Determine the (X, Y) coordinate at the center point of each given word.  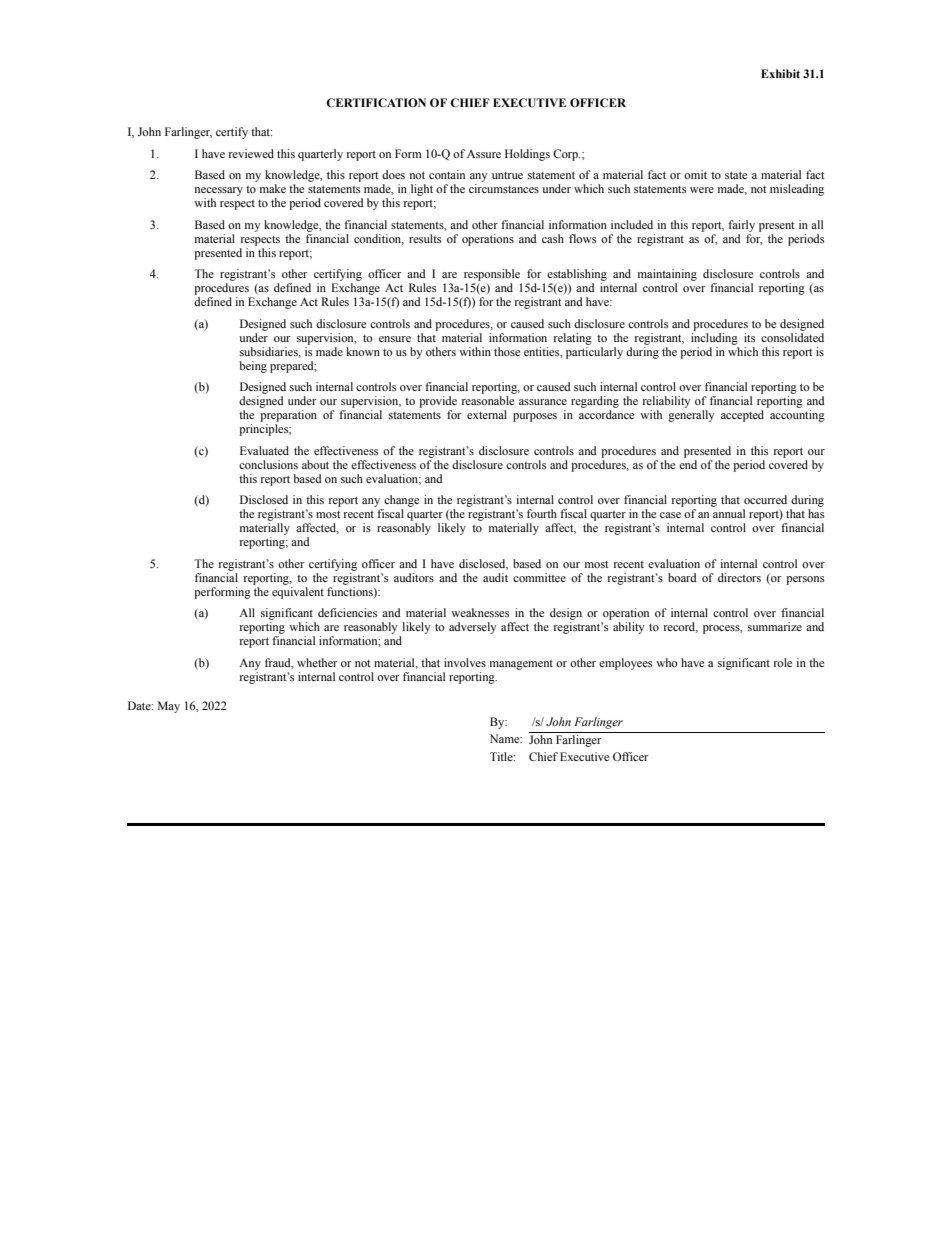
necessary (219, 191)
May (169, 707)
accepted (742, 416)
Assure (484, 154)
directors (739, 577)
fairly (741, 226)
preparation (288, 416)
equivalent (298, 593)
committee (539, 577)
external (487, 414)
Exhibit (780, 73)
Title (502, 756)
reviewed (251, 153)
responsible (492, 275)
